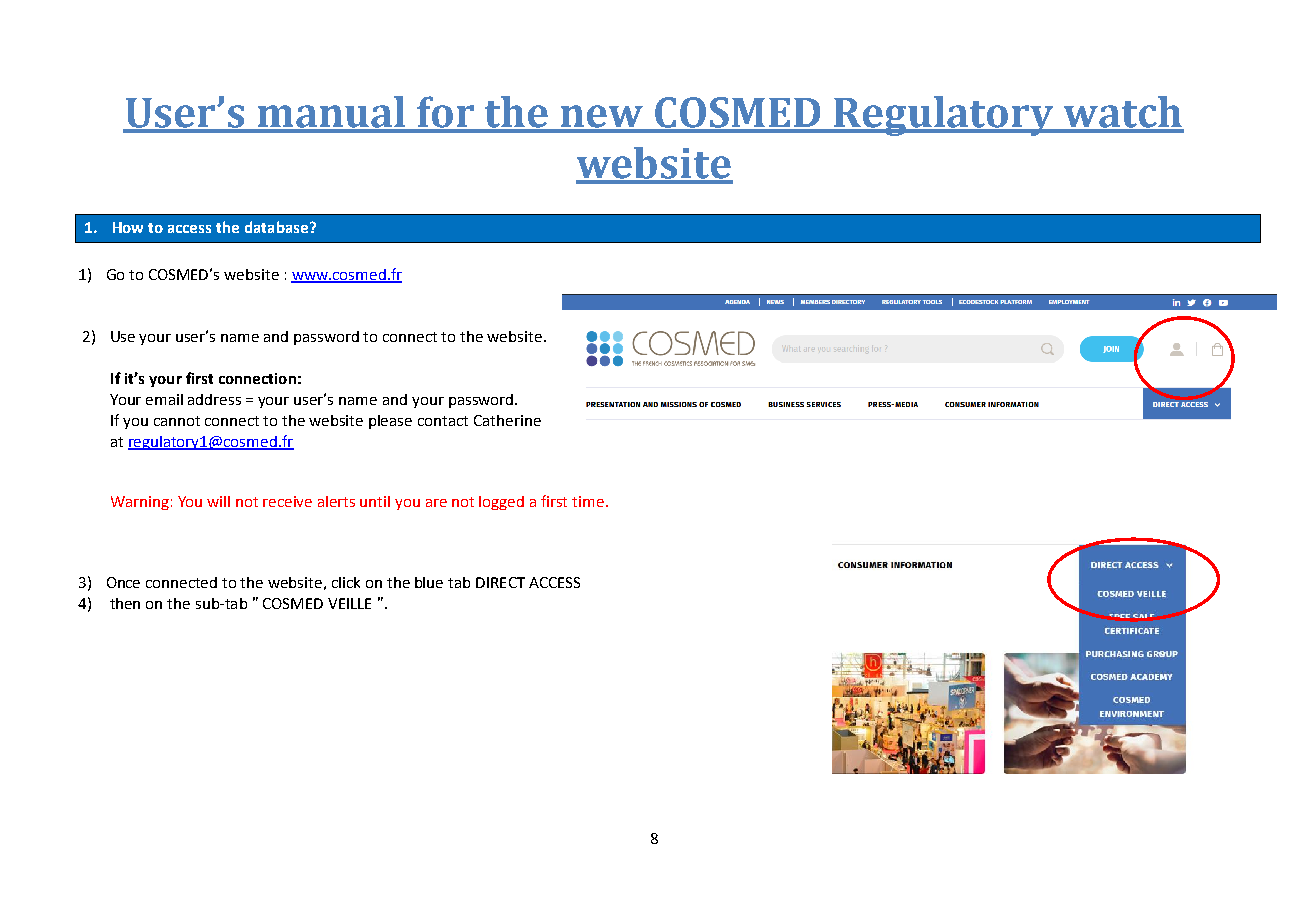 The height and width of the image is (924, 1308). What do you see at coordinates (177, 421) in the image?
I see `cannot` at bounding box center [177, 421].
